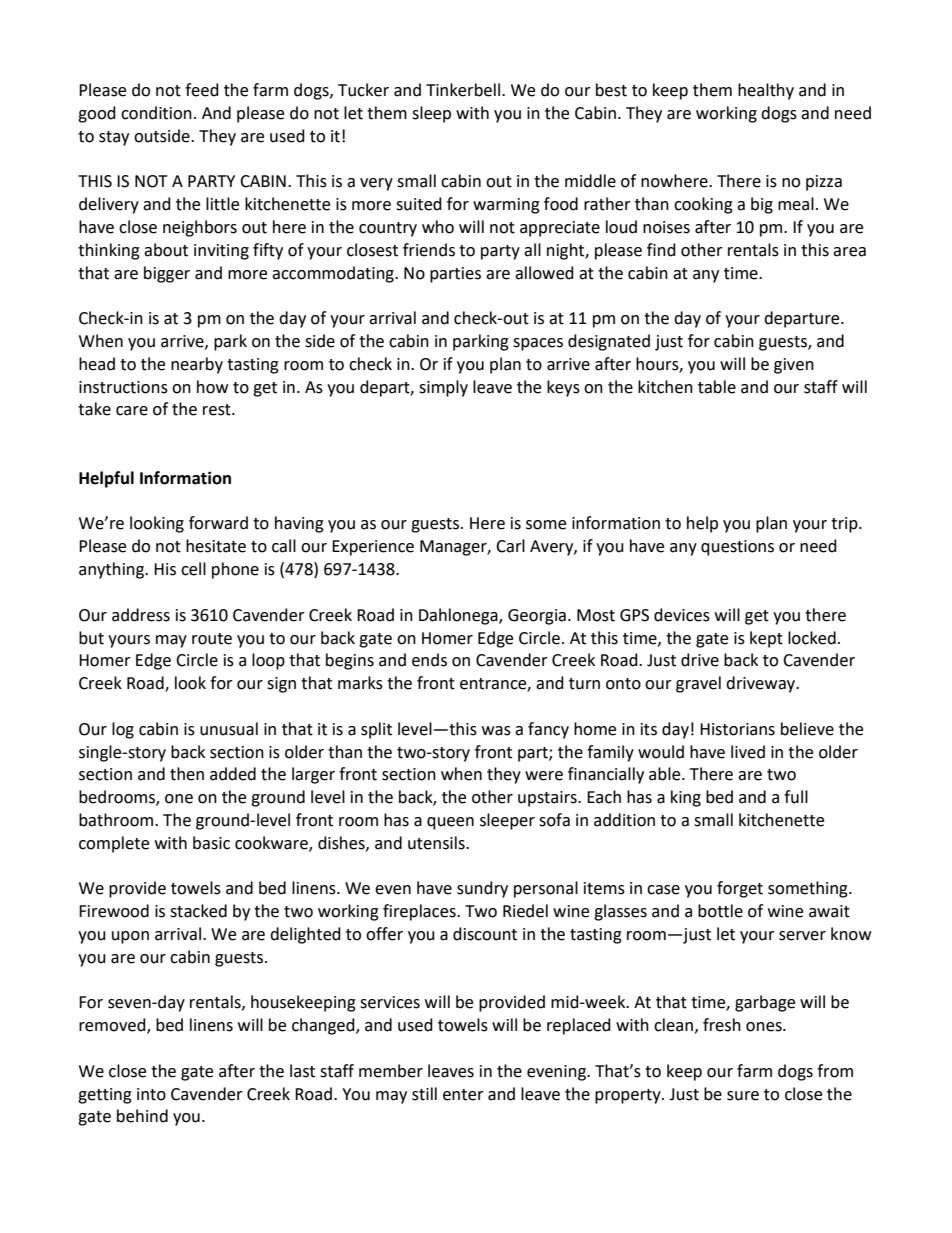 The image size is (952, 1233). I want to click on Tinkerbell, so click(464, 90).
